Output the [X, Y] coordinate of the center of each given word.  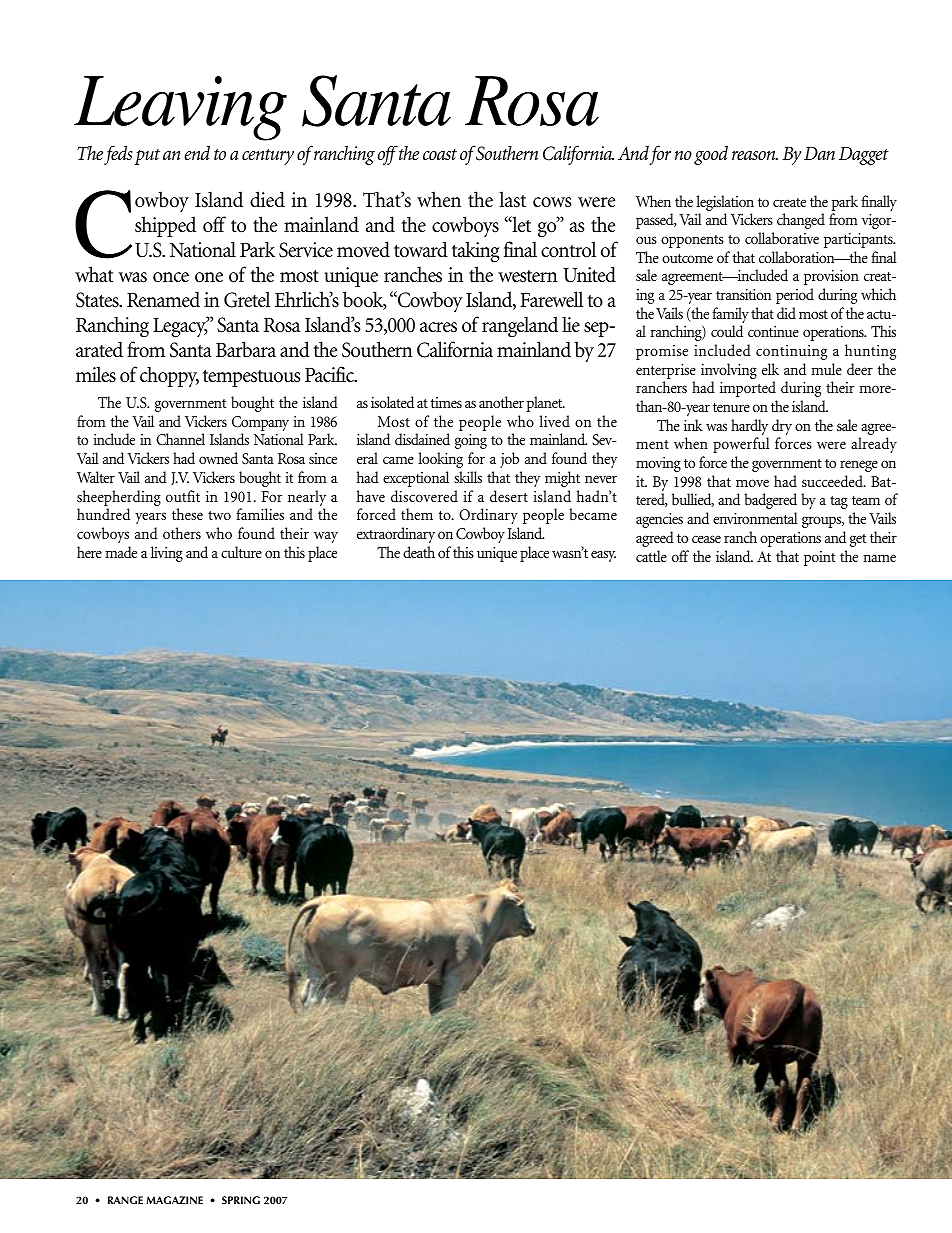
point [819, 558]
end [197, 152]
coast [440, 154]
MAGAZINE [174, 1200]
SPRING [241, 1200]
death [419, 552]
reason [755, 156]
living [167, 554]
